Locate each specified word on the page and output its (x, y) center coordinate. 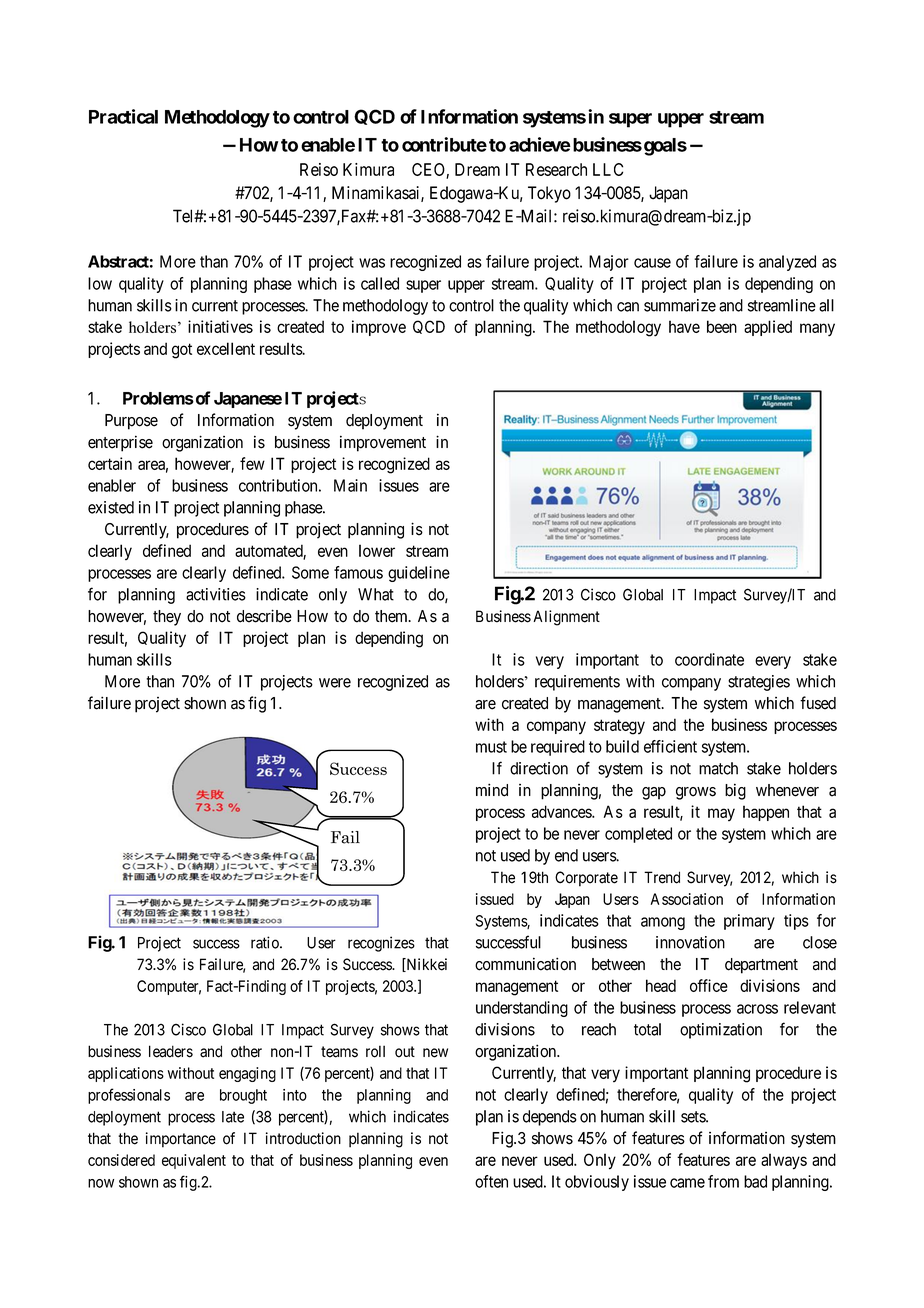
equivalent (194, 1161)
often (491, 1181)
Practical (123, 116)
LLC (608, 169)
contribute (444, 144)
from (723, 1181)
